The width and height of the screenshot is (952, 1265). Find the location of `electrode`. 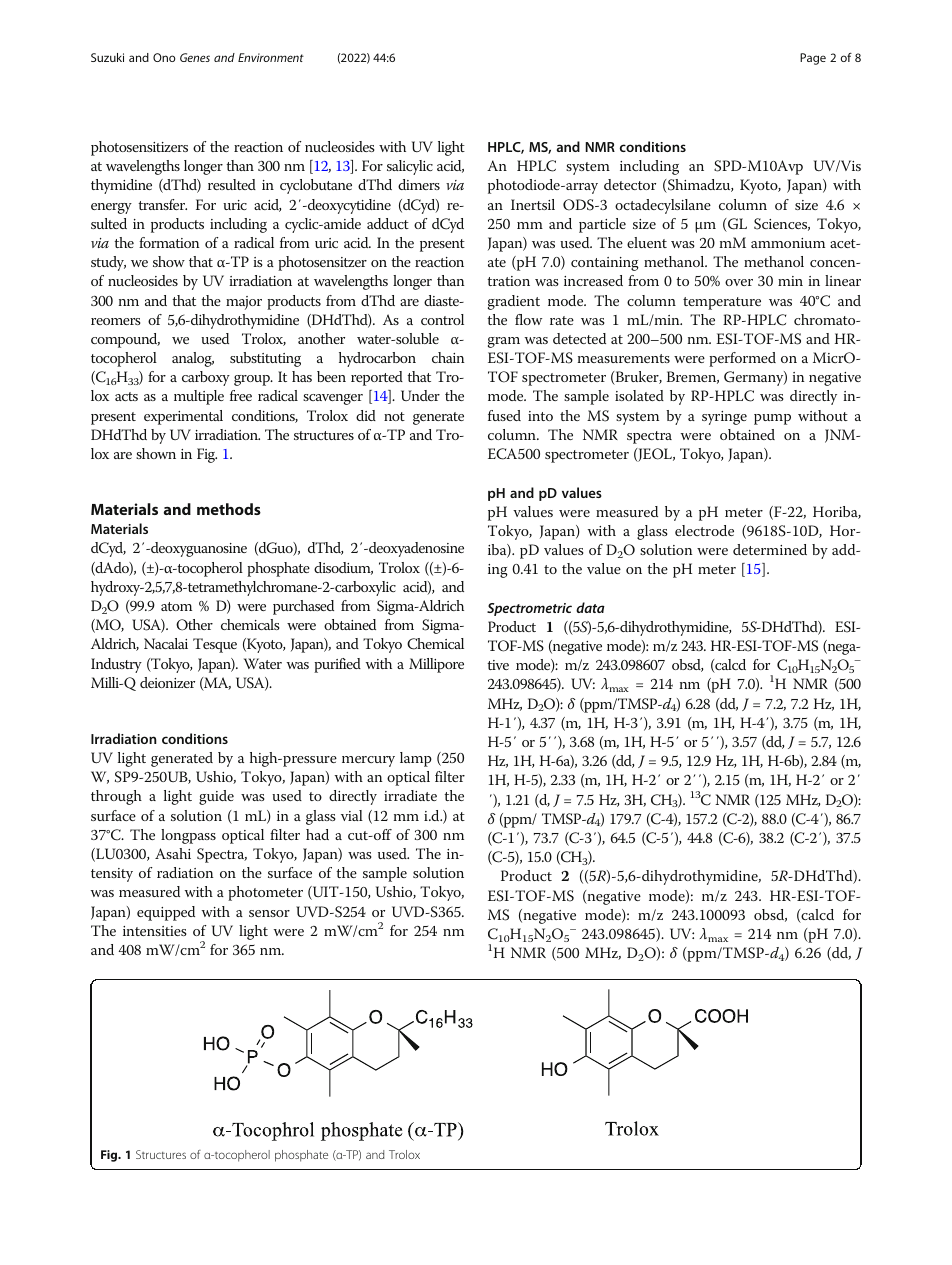

electrode is located at coordinates (704, 530).
